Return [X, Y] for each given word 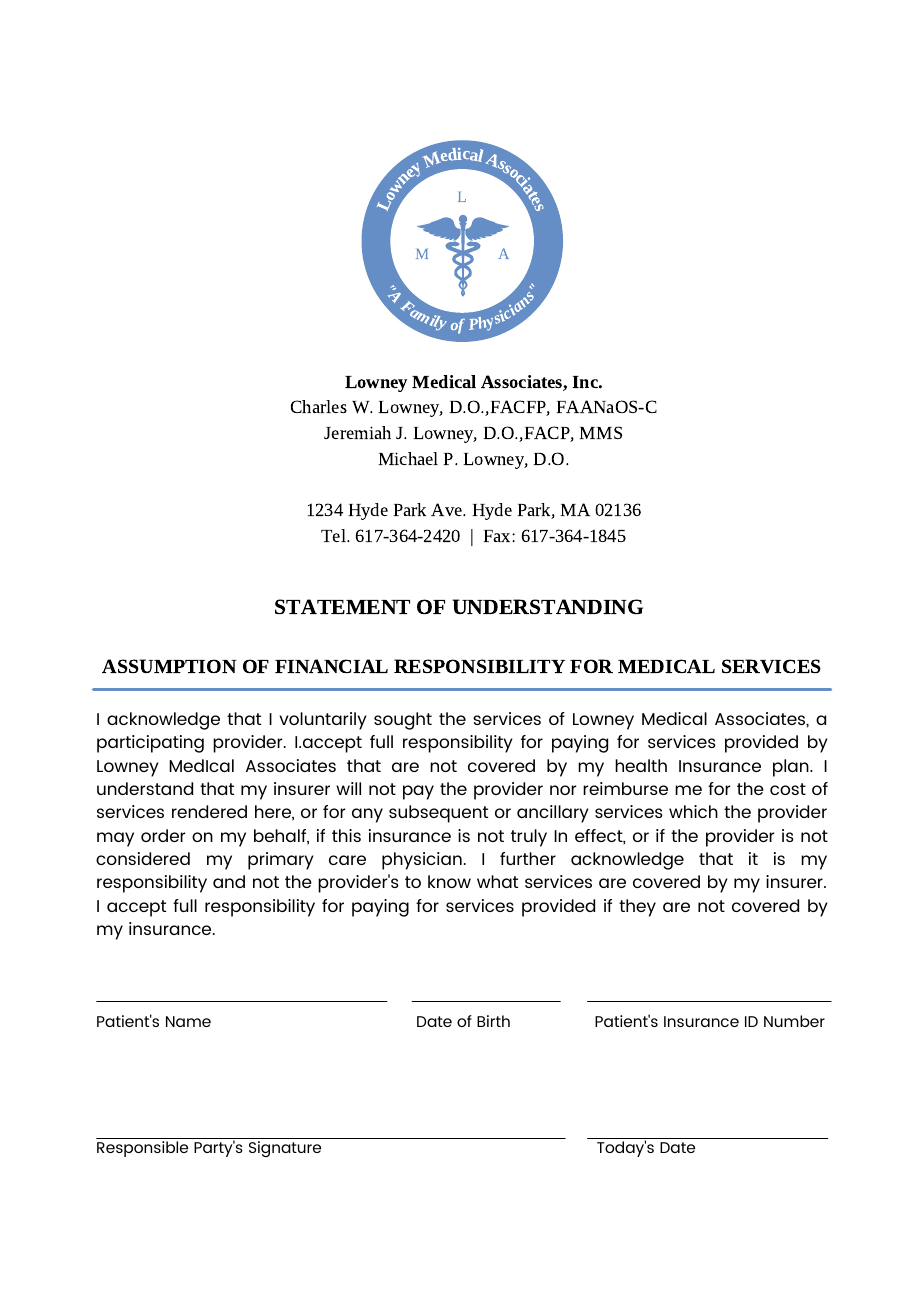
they [637, 908]
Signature [285, 1149]
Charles [319, 406]
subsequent [438, 814]
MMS [600, 432]
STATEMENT [342, 606]
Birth [493, 1021]
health [641, 765]
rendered [209, 811]
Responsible [142, 1149]
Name [188, 1021]
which [693, 811]
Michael [408, 458]
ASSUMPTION [169, 666]
